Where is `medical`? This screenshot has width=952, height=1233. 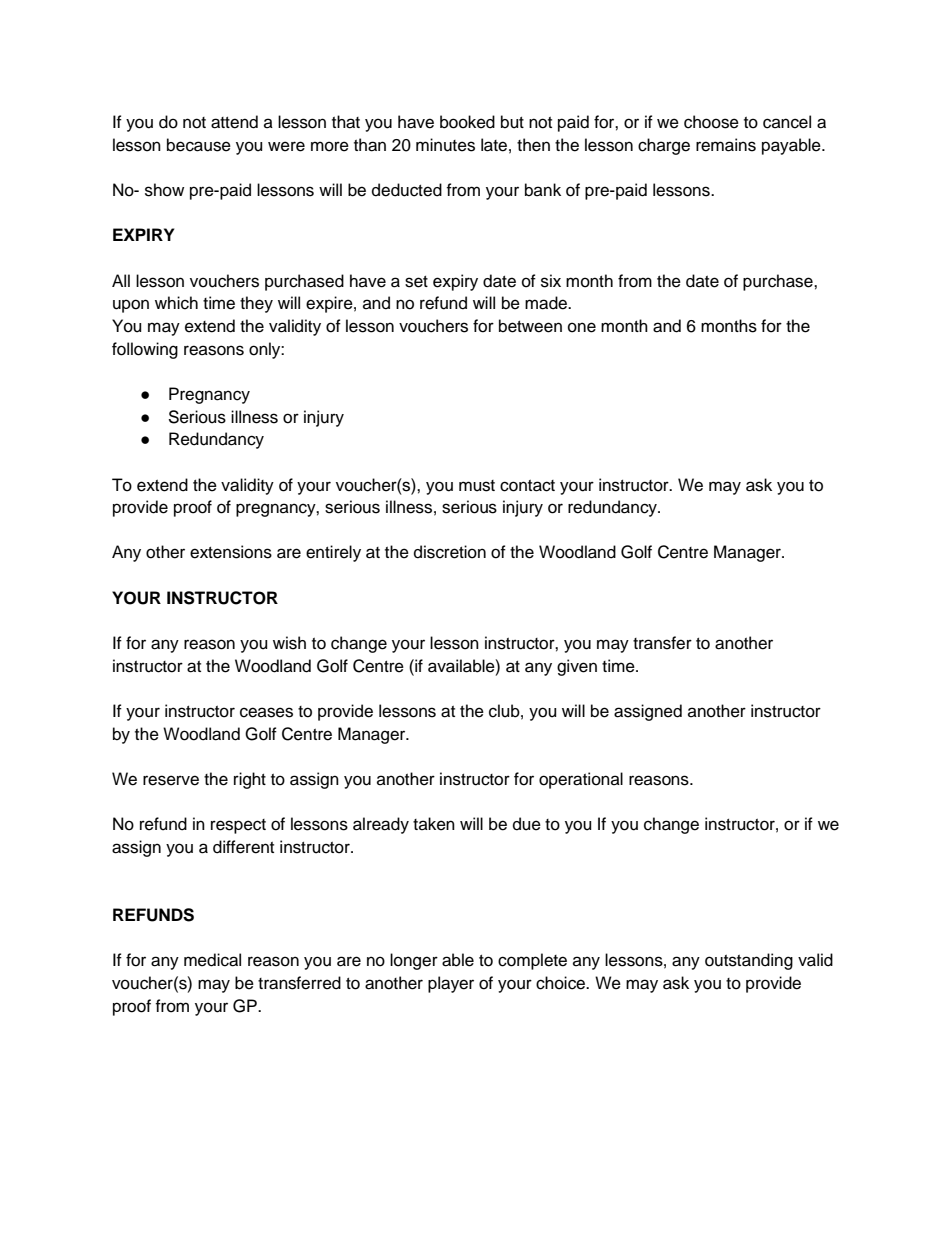 medical is located at coordinates (212, 960).
